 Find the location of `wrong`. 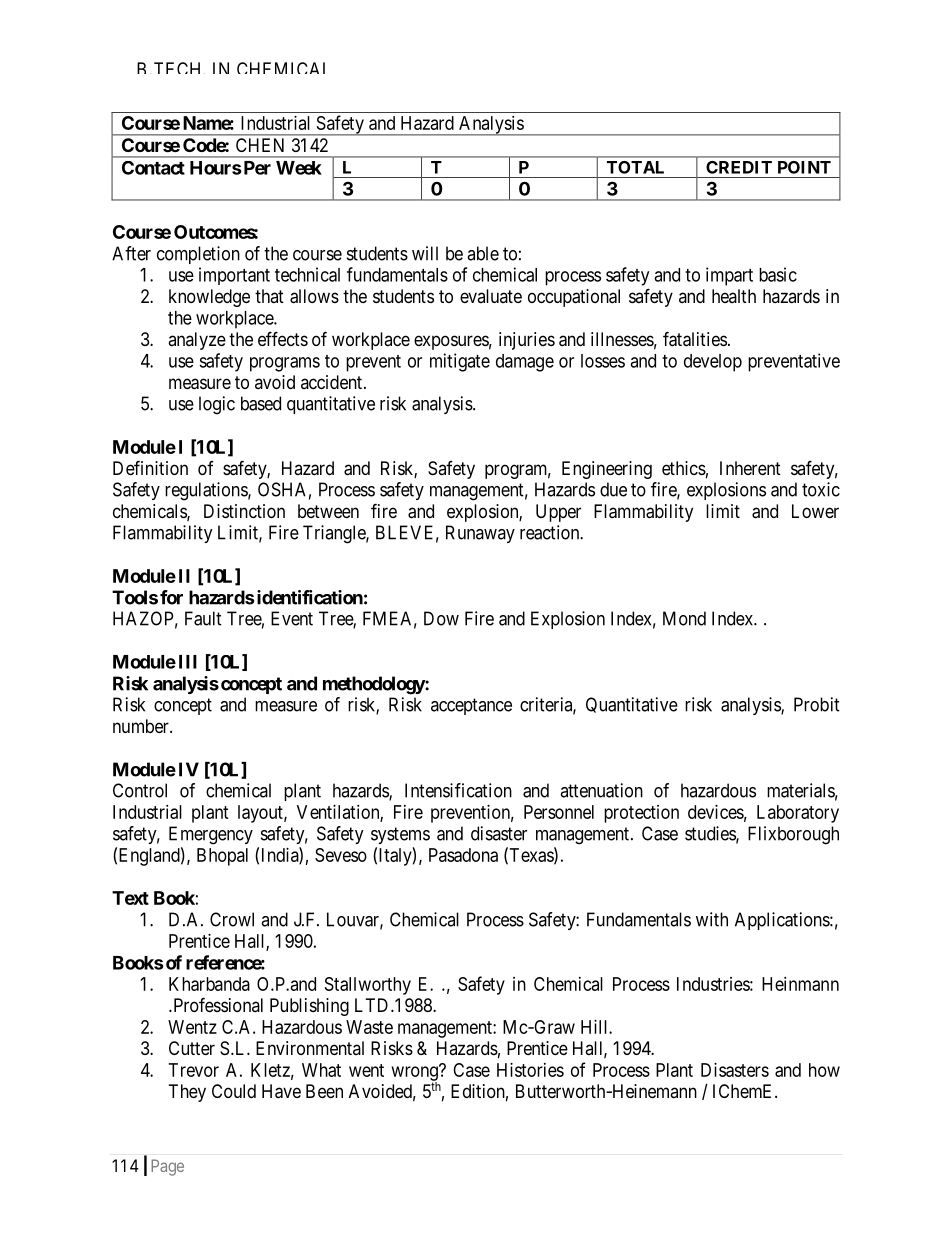

wrong is located at coordinates (416, 1074).
